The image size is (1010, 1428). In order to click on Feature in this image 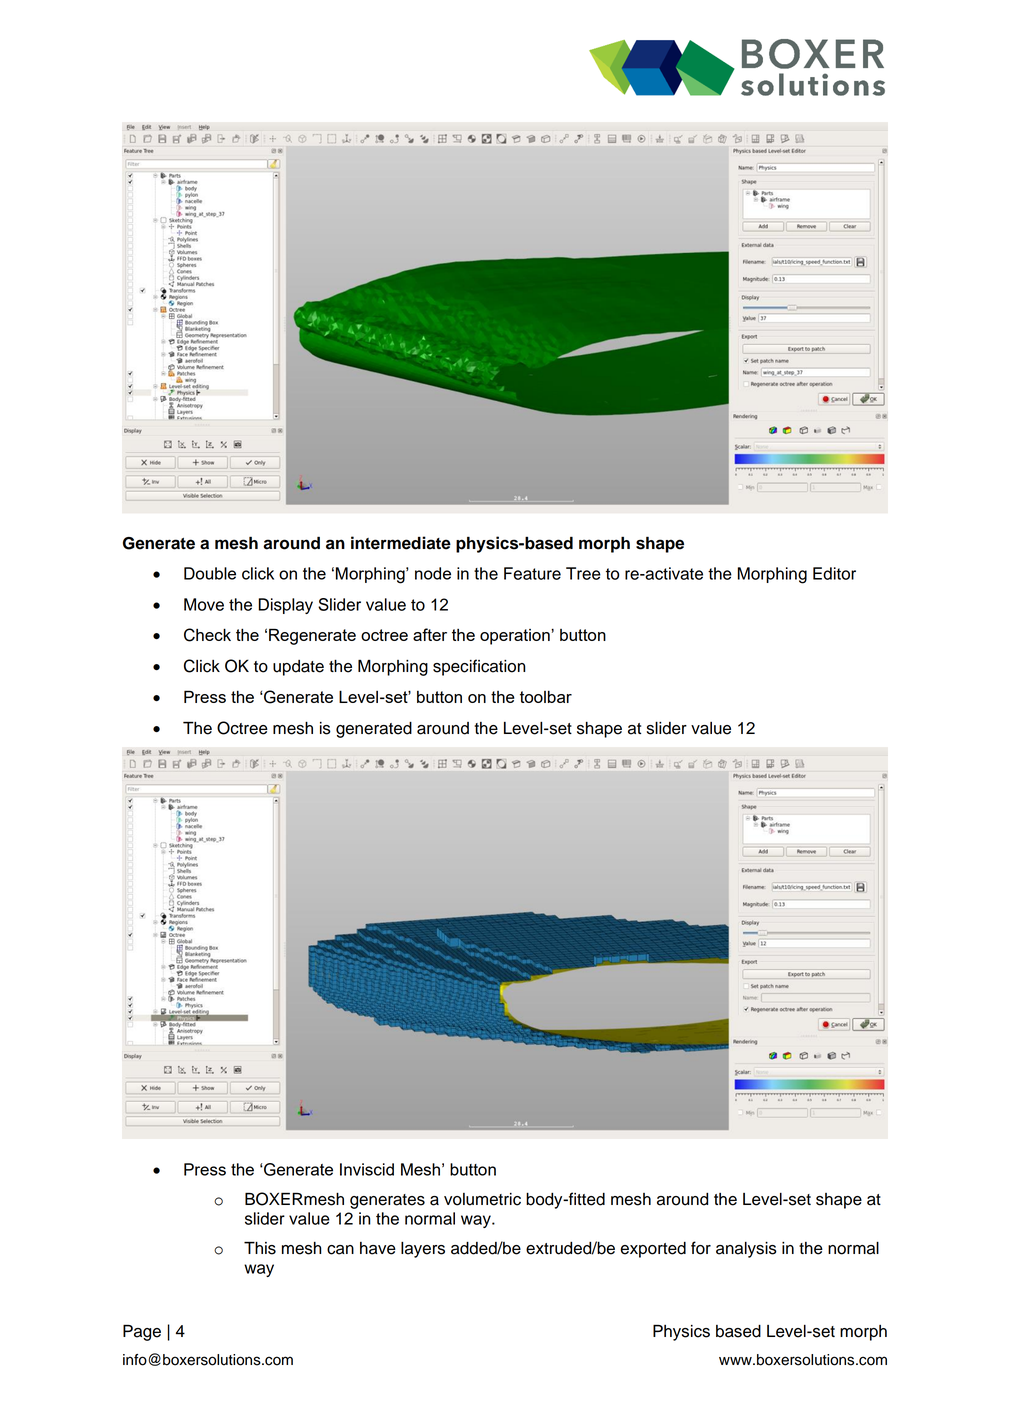, I will do `click(532, 573)`.
